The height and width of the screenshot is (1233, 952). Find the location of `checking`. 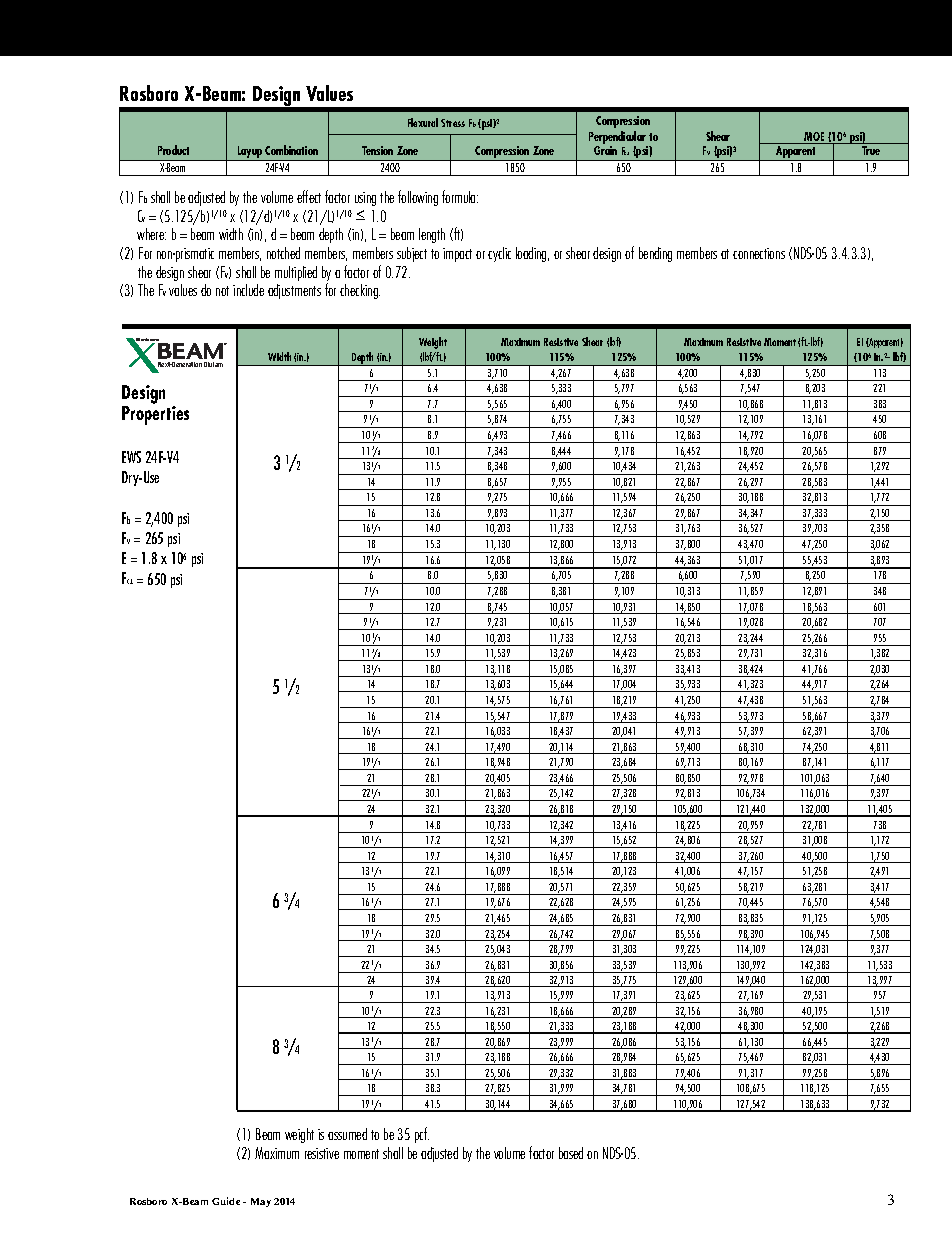

checking is located at coordinates (360, 291).
